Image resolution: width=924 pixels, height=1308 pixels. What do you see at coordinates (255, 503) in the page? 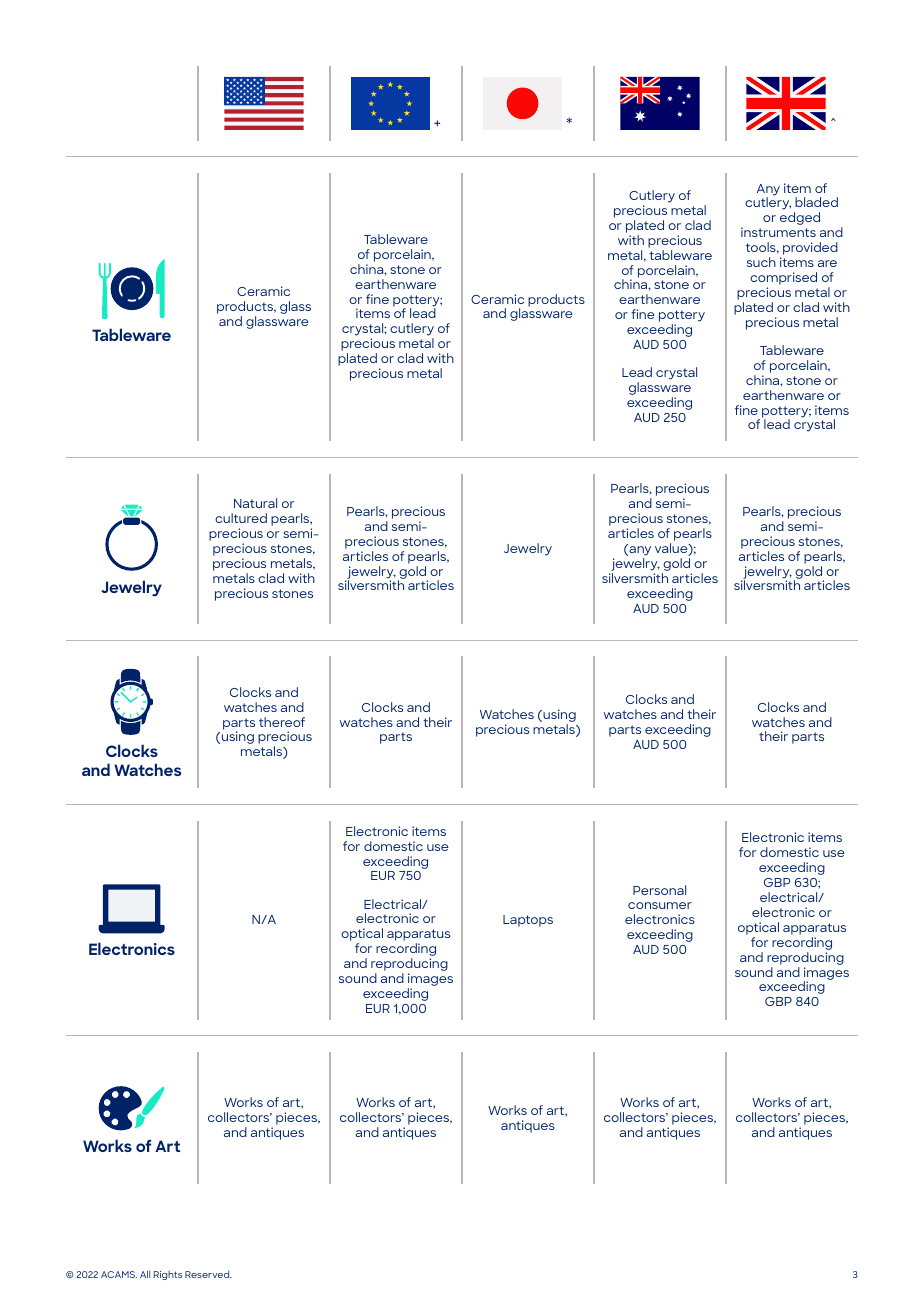
I see `Natural` at bounding box center [255, 503].
